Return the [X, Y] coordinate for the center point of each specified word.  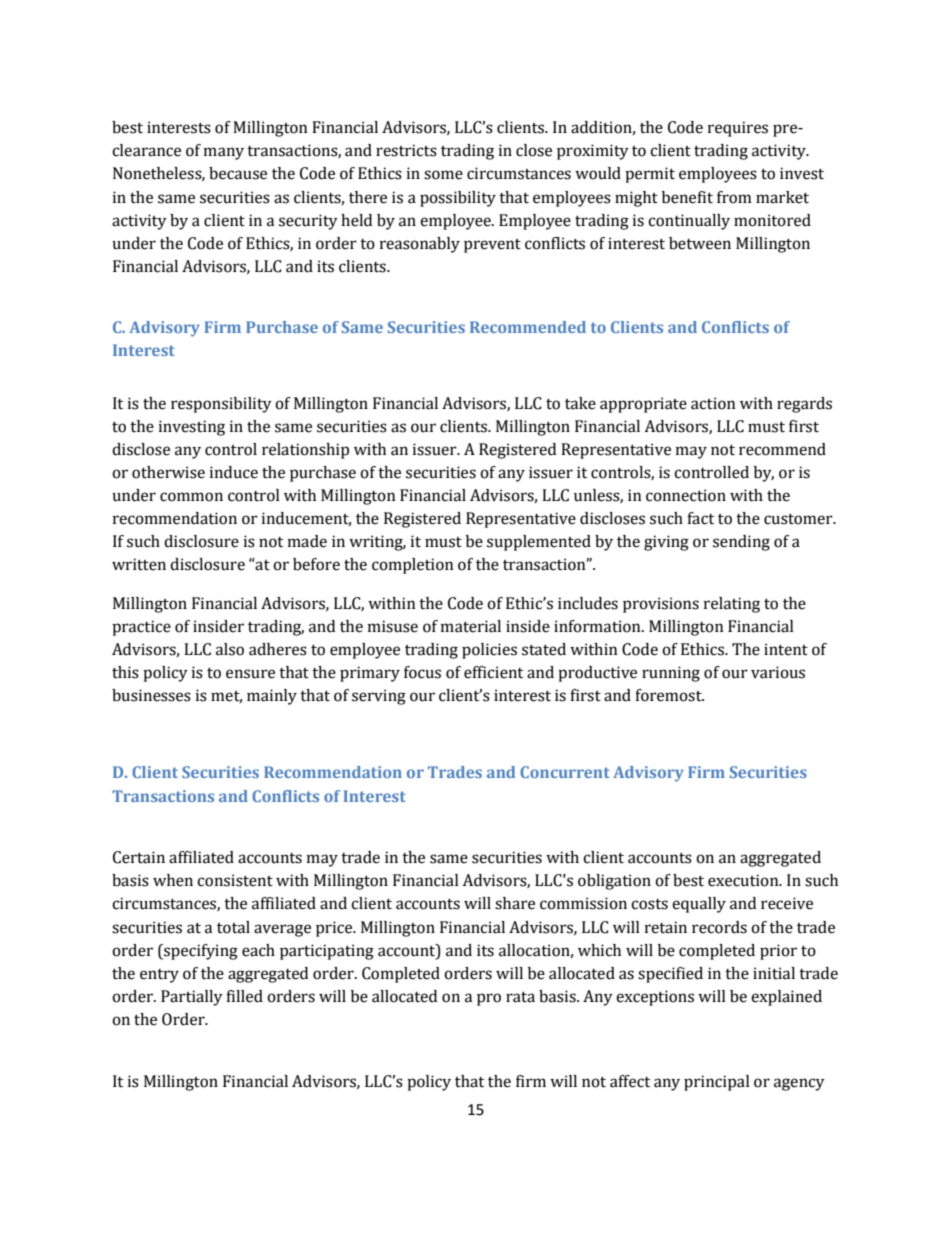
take [580, 403]
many [224, 153]
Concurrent [565, 772]
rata [520, 997]
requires [738, 129]
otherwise [168, 472]
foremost [669, 695]
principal [717, 1083]
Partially [192, 998]
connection [686, 495]
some [443, 175]
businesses [151, 695]
